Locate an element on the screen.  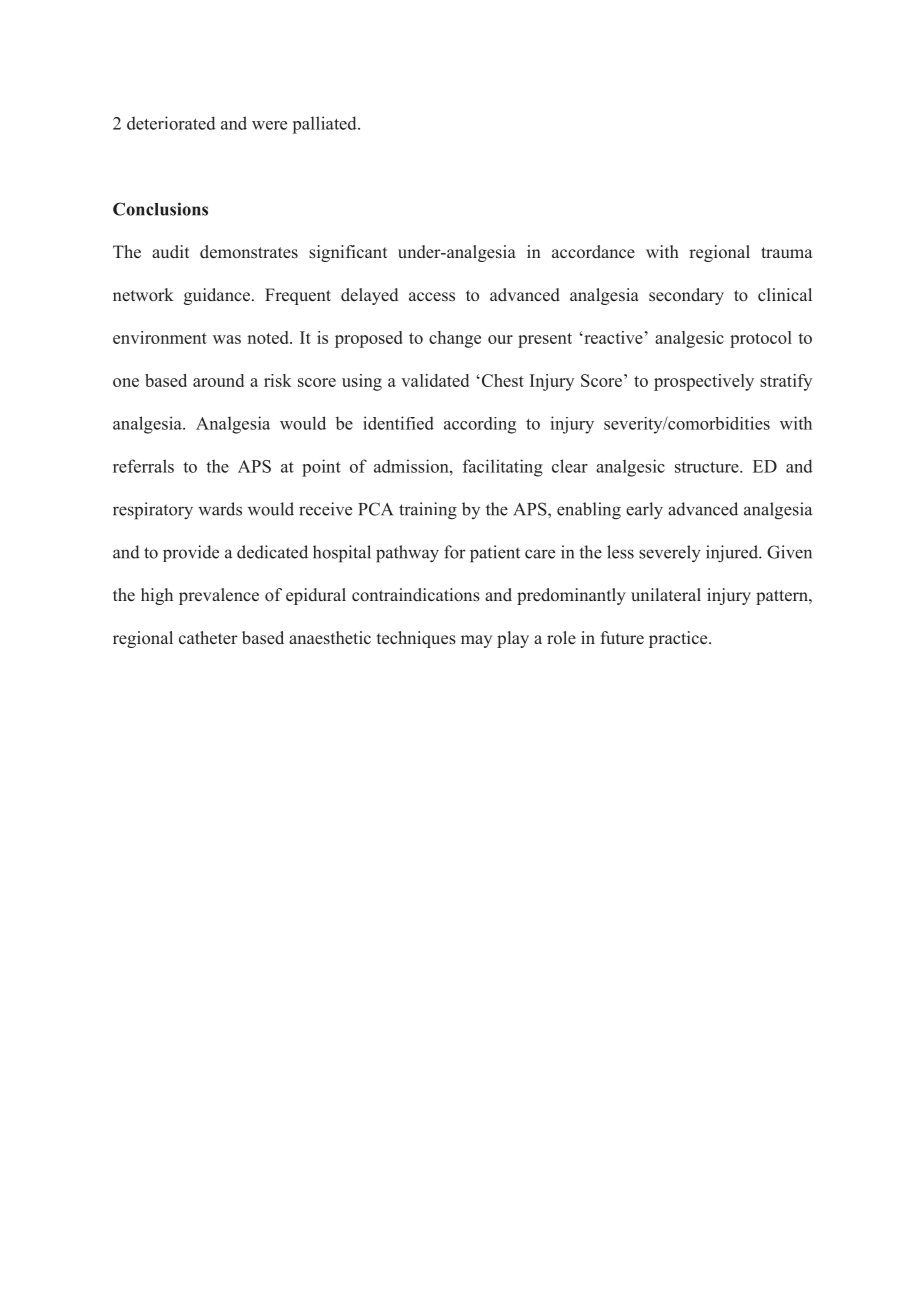
around is located at coordinates (218, 380).
